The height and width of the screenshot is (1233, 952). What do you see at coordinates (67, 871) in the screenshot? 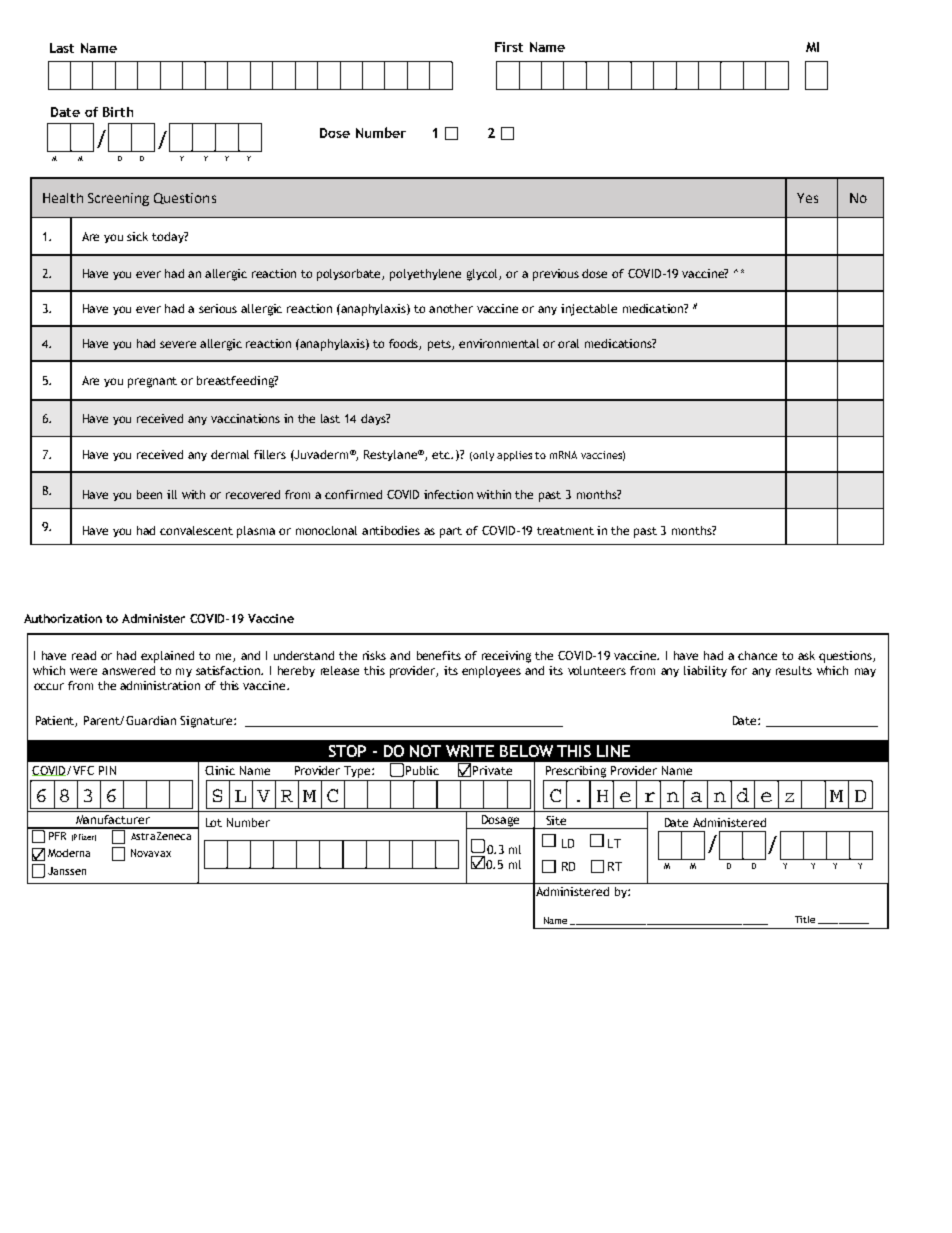
I see `Janssen` at bounding box center [67, 871].
